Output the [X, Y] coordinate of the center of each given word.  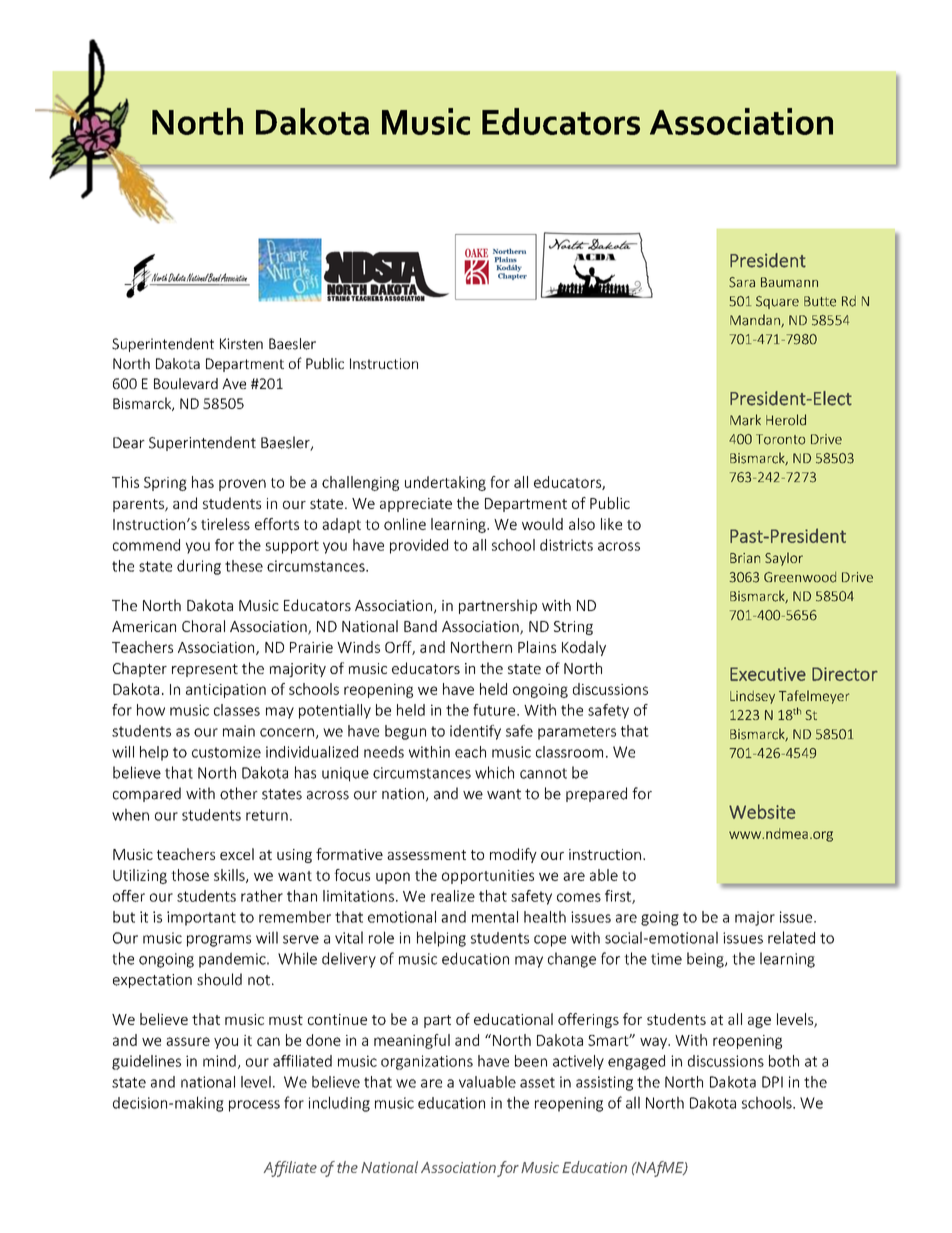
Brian [745, 558]
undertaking [445, 483]
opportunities [488, 877]
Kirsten [241, 344]
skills [230, 876]
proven [242, 485]
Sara [742, 282]
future [495, 710]
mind [219, 1061]
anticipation [226, 691]
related [791, 937]
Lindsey [752, 697]
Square [777, 302]
